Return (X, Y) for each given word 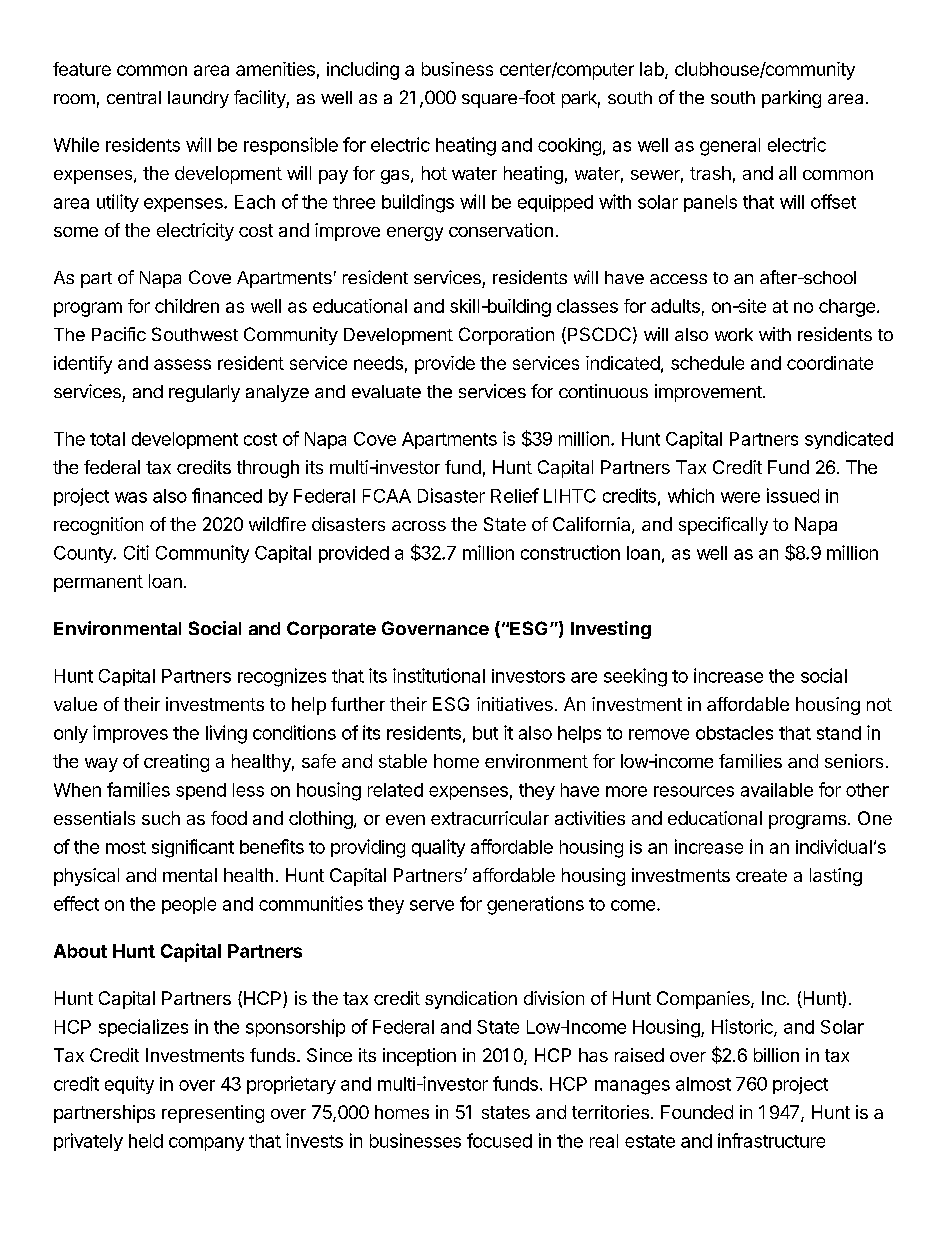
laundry (198, 99)
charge (847, 308)
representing (213, 1114)
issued (793, 495)
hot (434, 173)
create (761, 875)
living (226, 734)
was (131, 497)
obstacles (734, 733)
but (485, 733)
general (730, 147)
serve (432, 905)
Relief (515, 495)
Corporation (506, 336)
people (189, 905)
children (187, 306)
